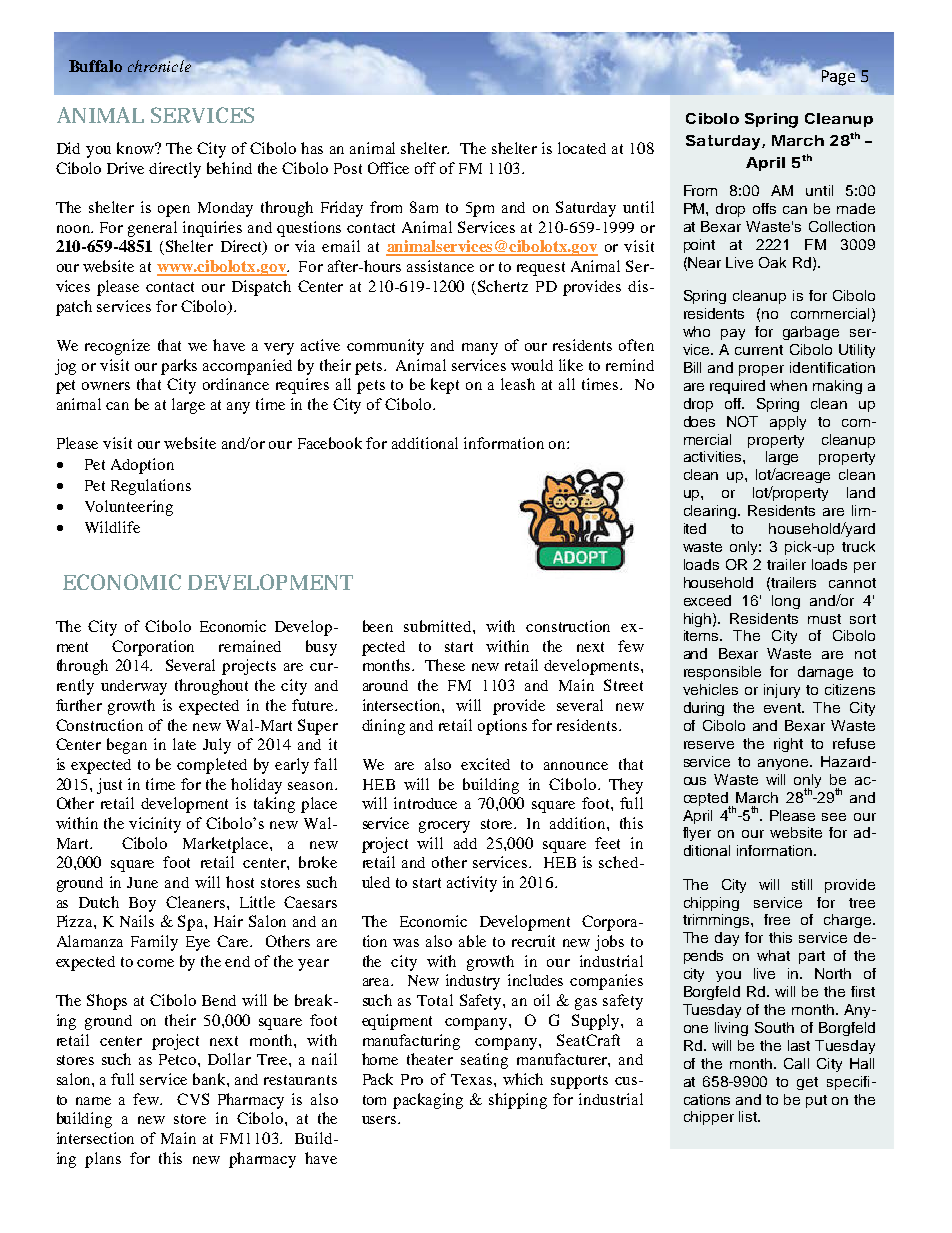 This screenshot has width=952, height=1233. I want to click on Page, so click(837, 77).
